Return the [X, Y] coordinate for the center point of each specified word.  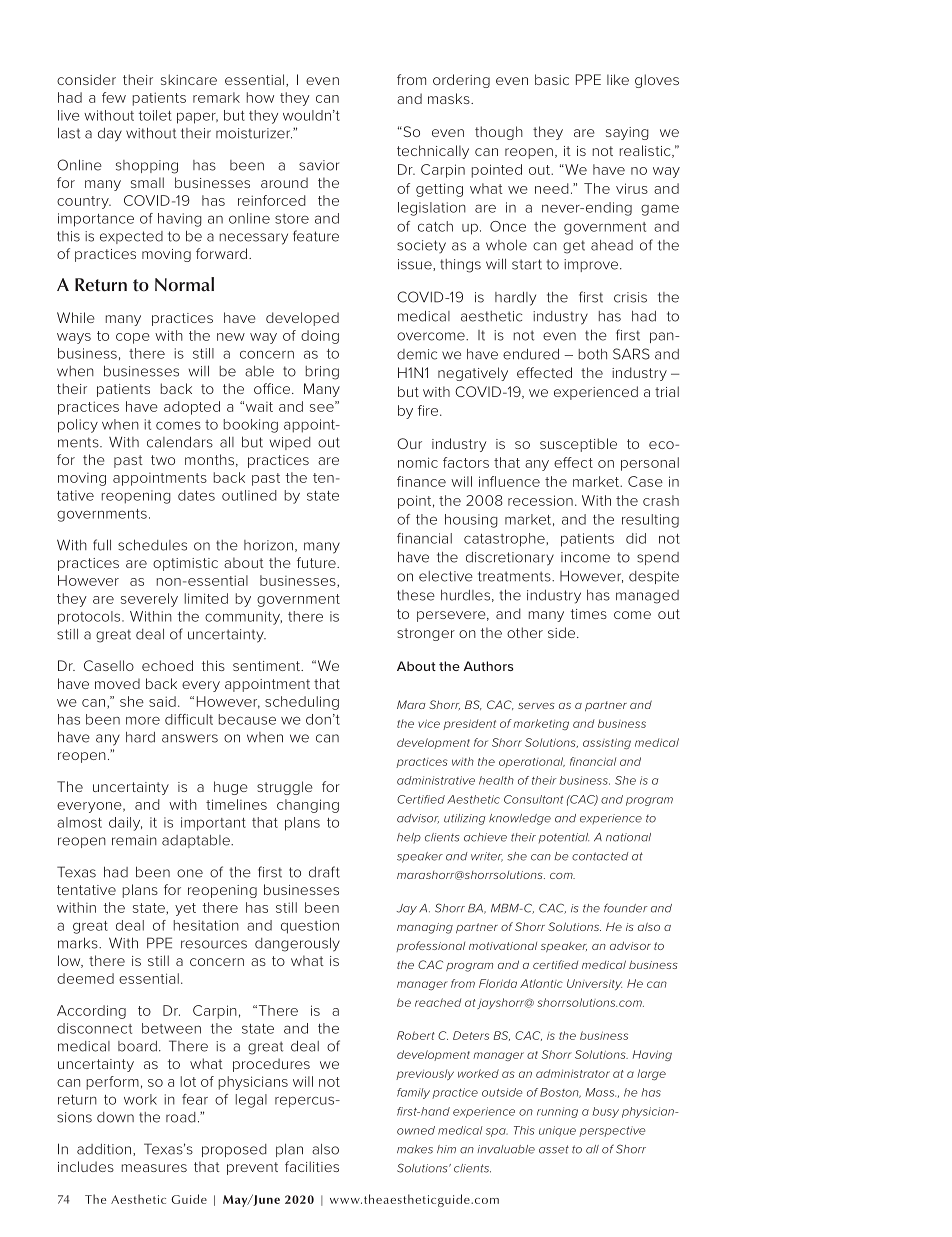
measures [154, 1168]
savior [319, 165]
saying [627, 133]
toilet [155, 115]
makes [415, 1149]
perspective [612, 1131]
